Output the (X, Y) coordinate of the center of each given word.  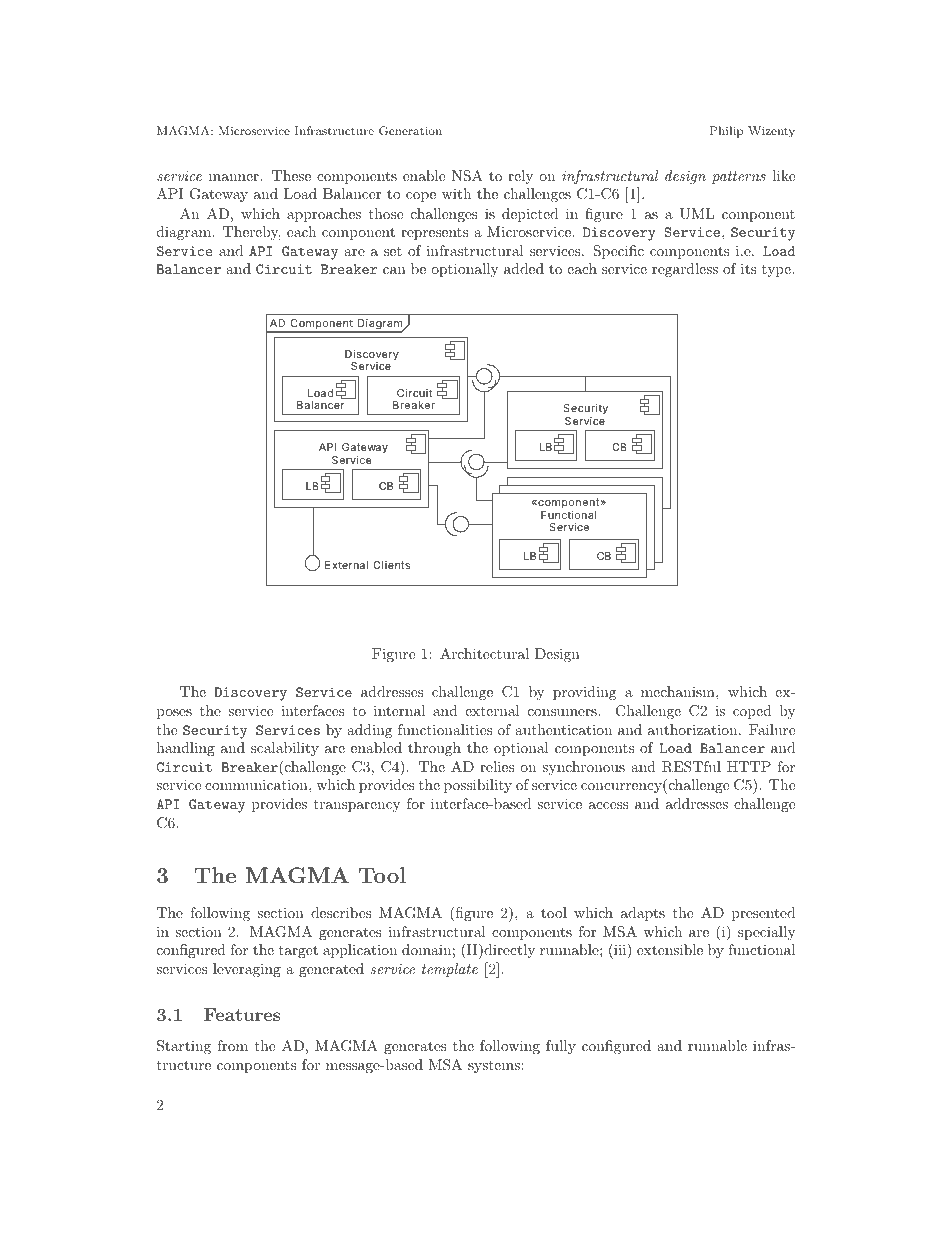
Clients (391, 565)
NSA (467, 176)
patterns (739, 177)
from (232, 1045)
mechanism (679, 691)
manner (235, 177)
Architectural (484, 653)
